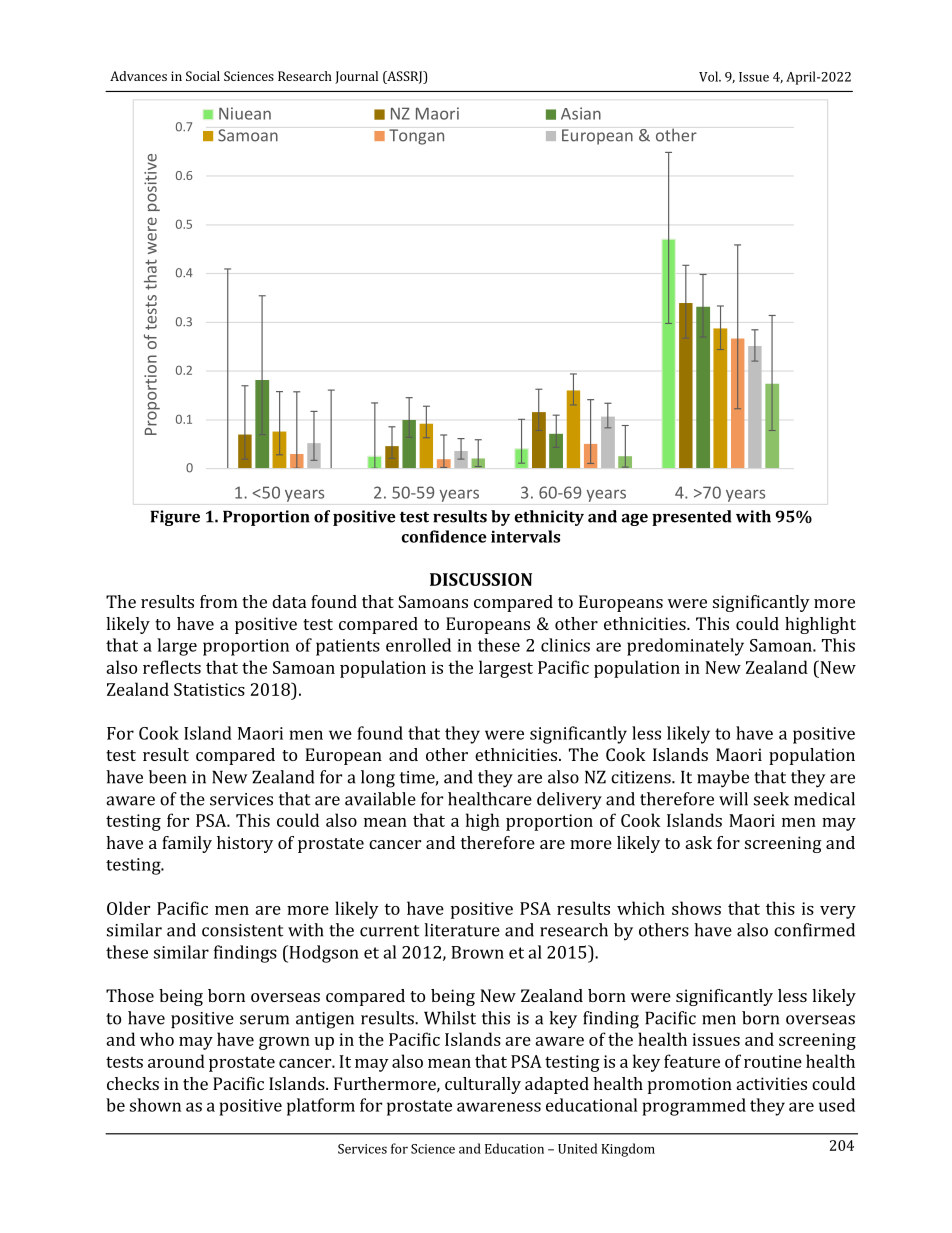 The width and height of the screenshot is (952, 1233). Describe the element at coordinates (416, 137) in the screenshot. I see `Tongan` at that location.
